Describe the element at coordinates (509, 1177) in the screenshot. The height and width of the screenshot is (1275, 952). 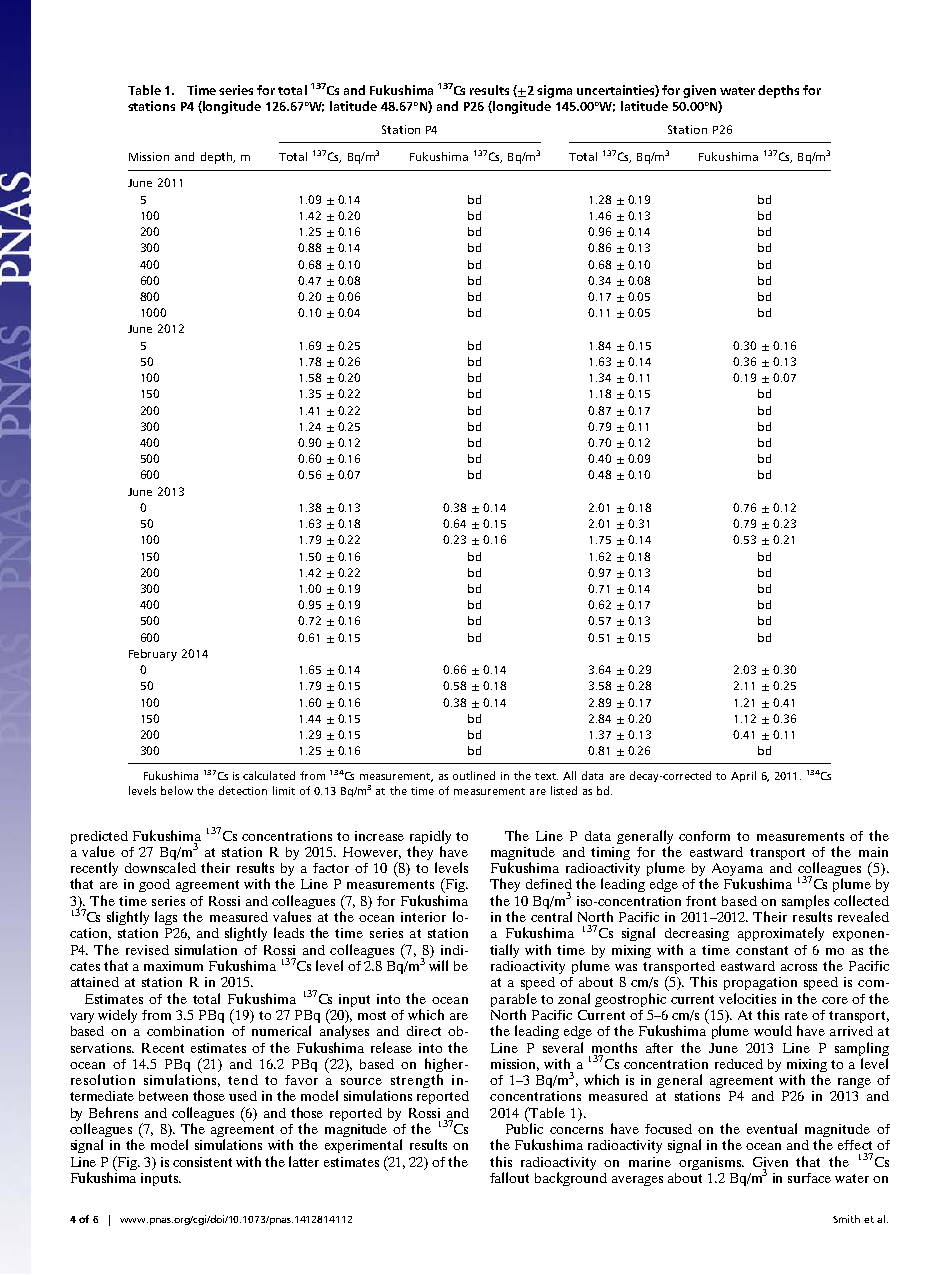
I see `fallout` at that location.
